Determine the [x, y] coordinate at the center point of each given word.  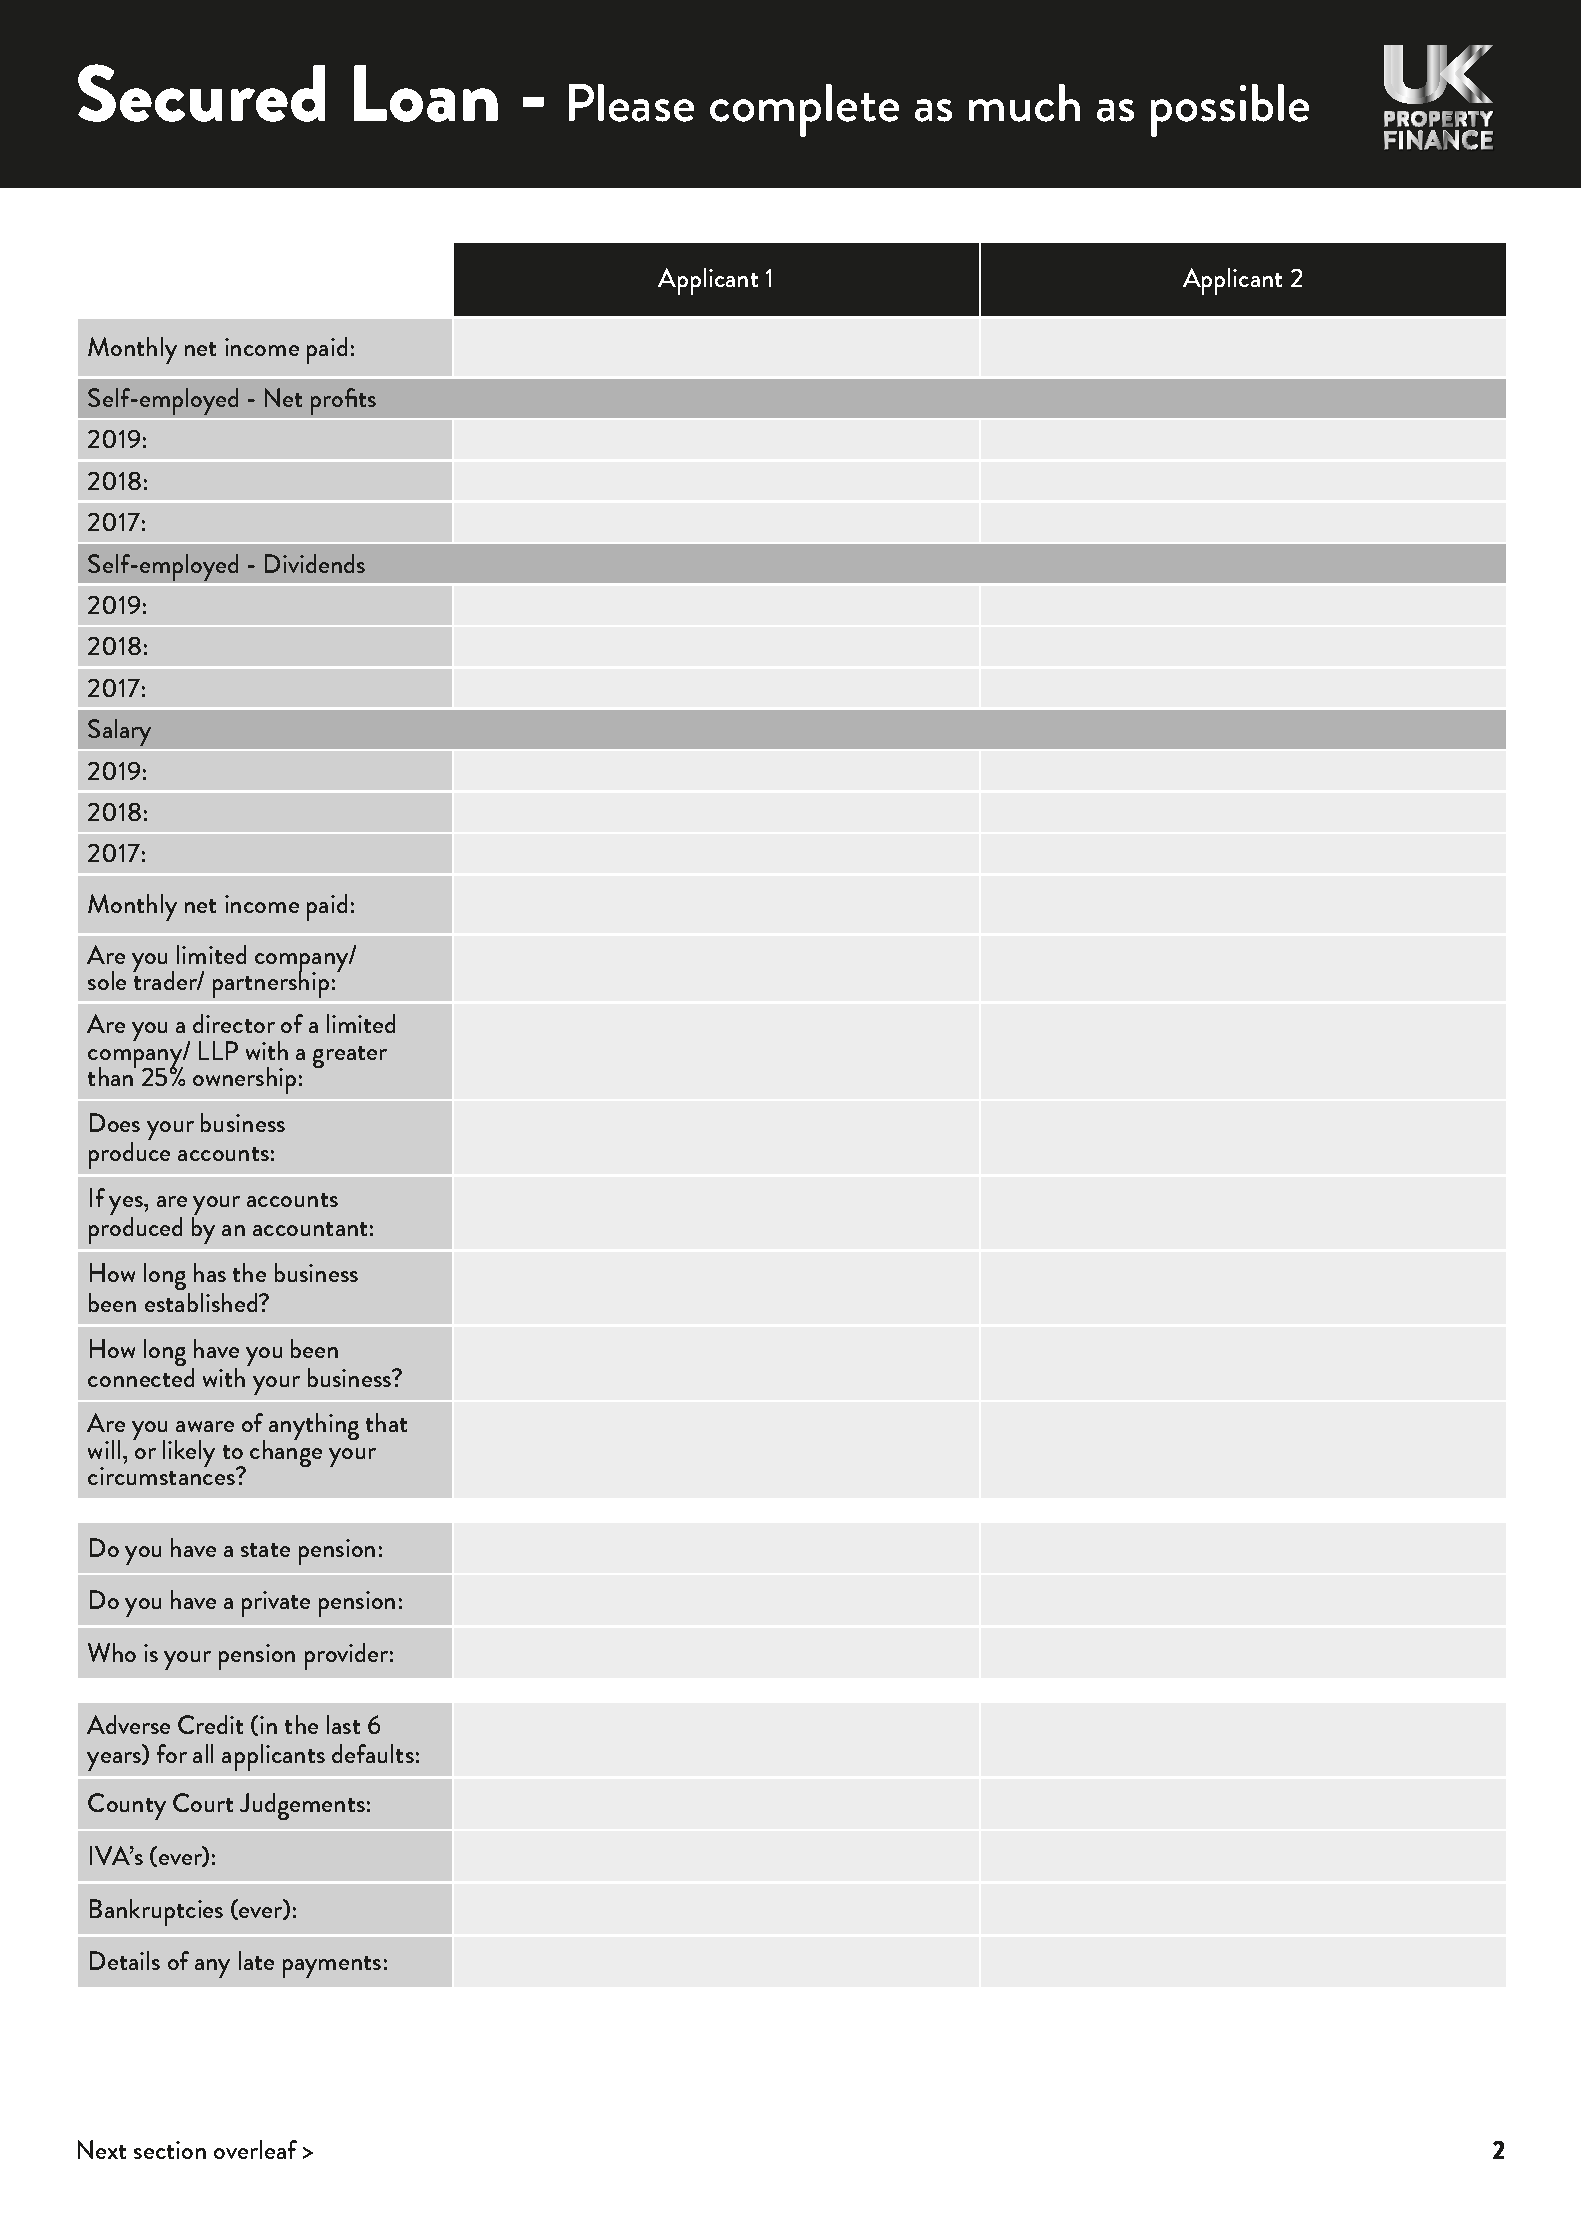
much [1024, 103]
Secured [201, 93]
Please [631, 103]
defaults [373, 1753]
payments [332, 1967]
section [170, 2150]
